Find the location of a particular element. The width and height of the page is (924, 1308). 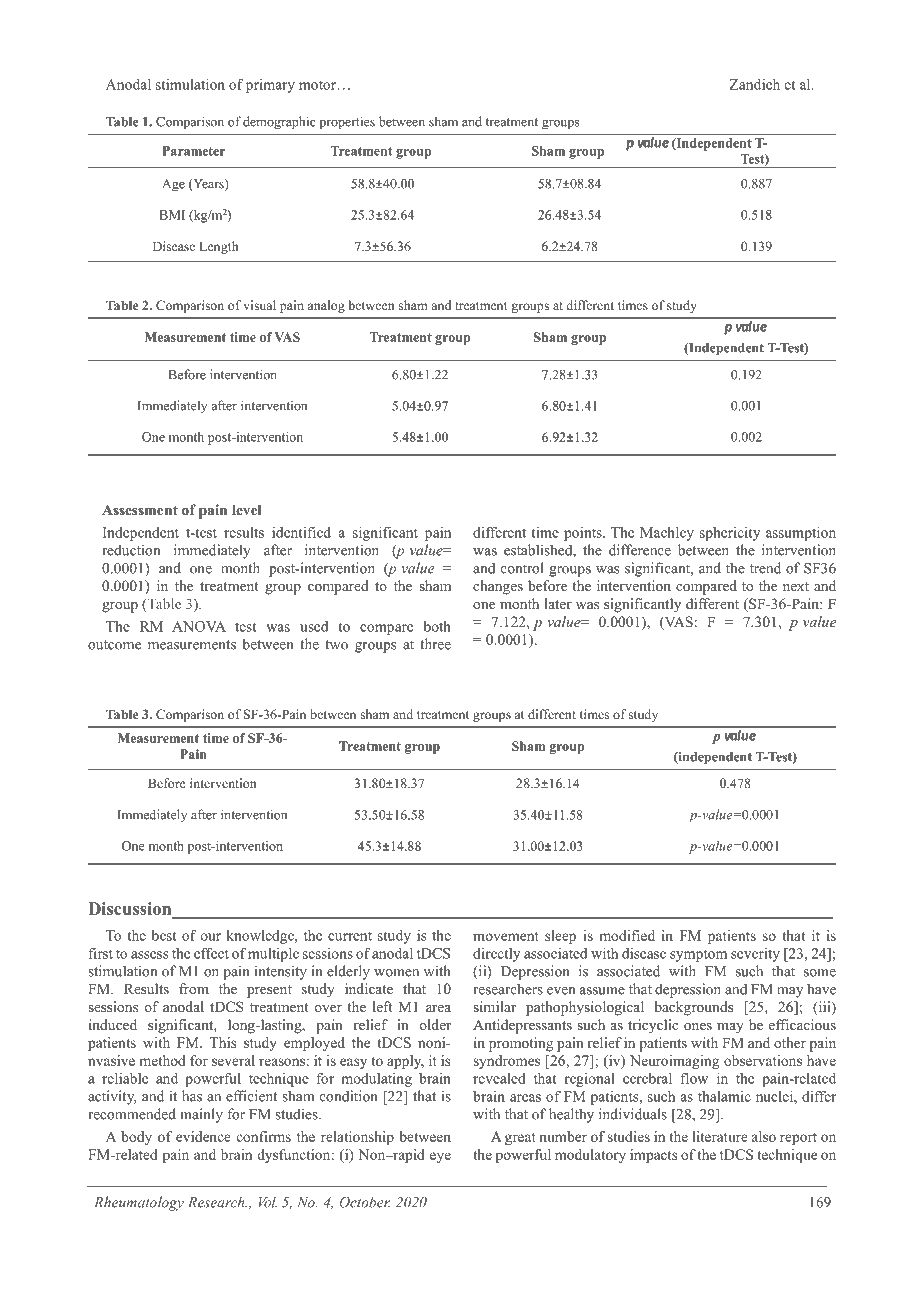

eye is located at coordinates (440, 1157).
